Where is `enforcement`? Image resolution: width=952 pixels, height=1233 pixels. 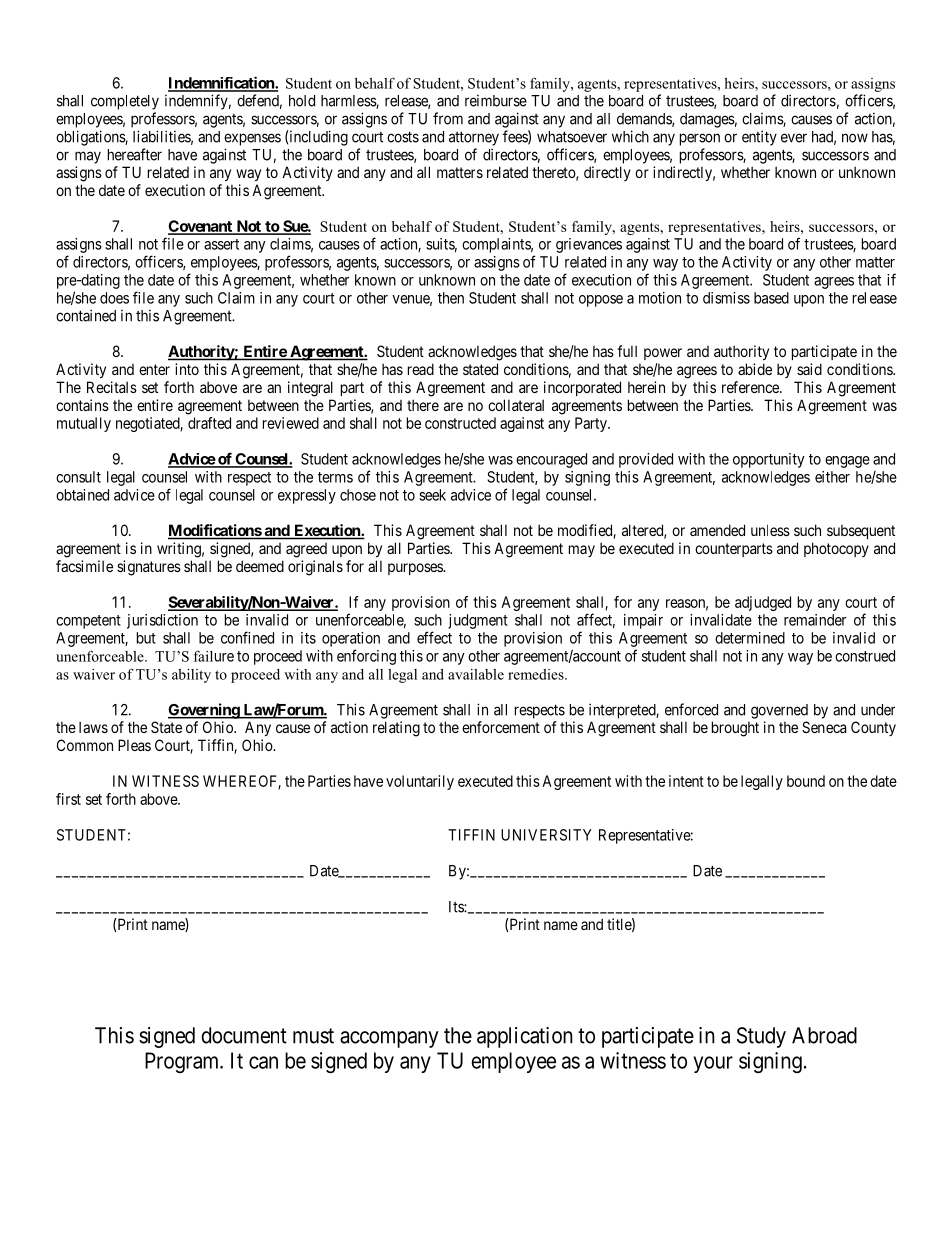 enforcement is located at coordinates (501, 727).
